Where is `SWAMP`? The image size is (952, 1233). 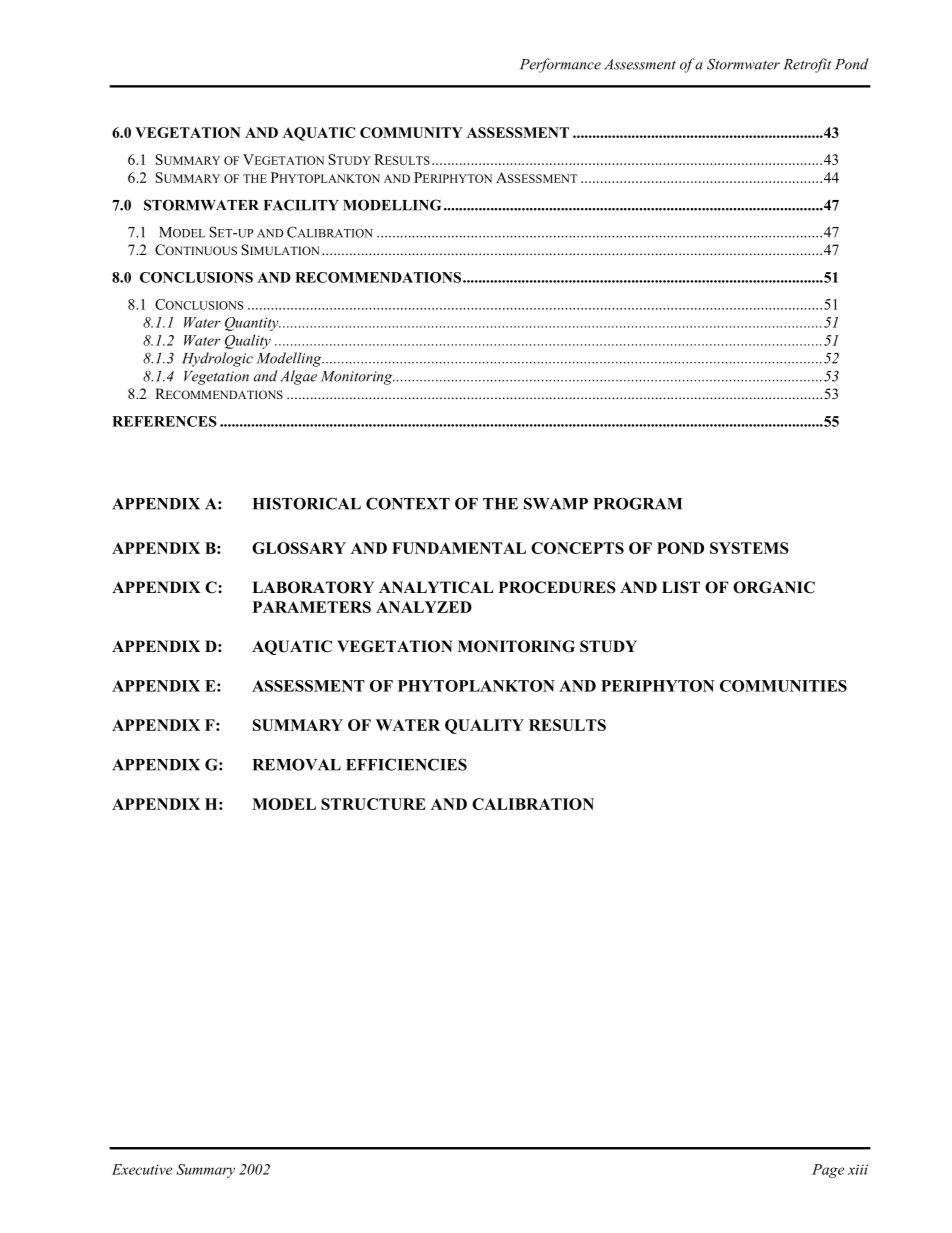 SWAMP is located at coordinates (556, 503).
